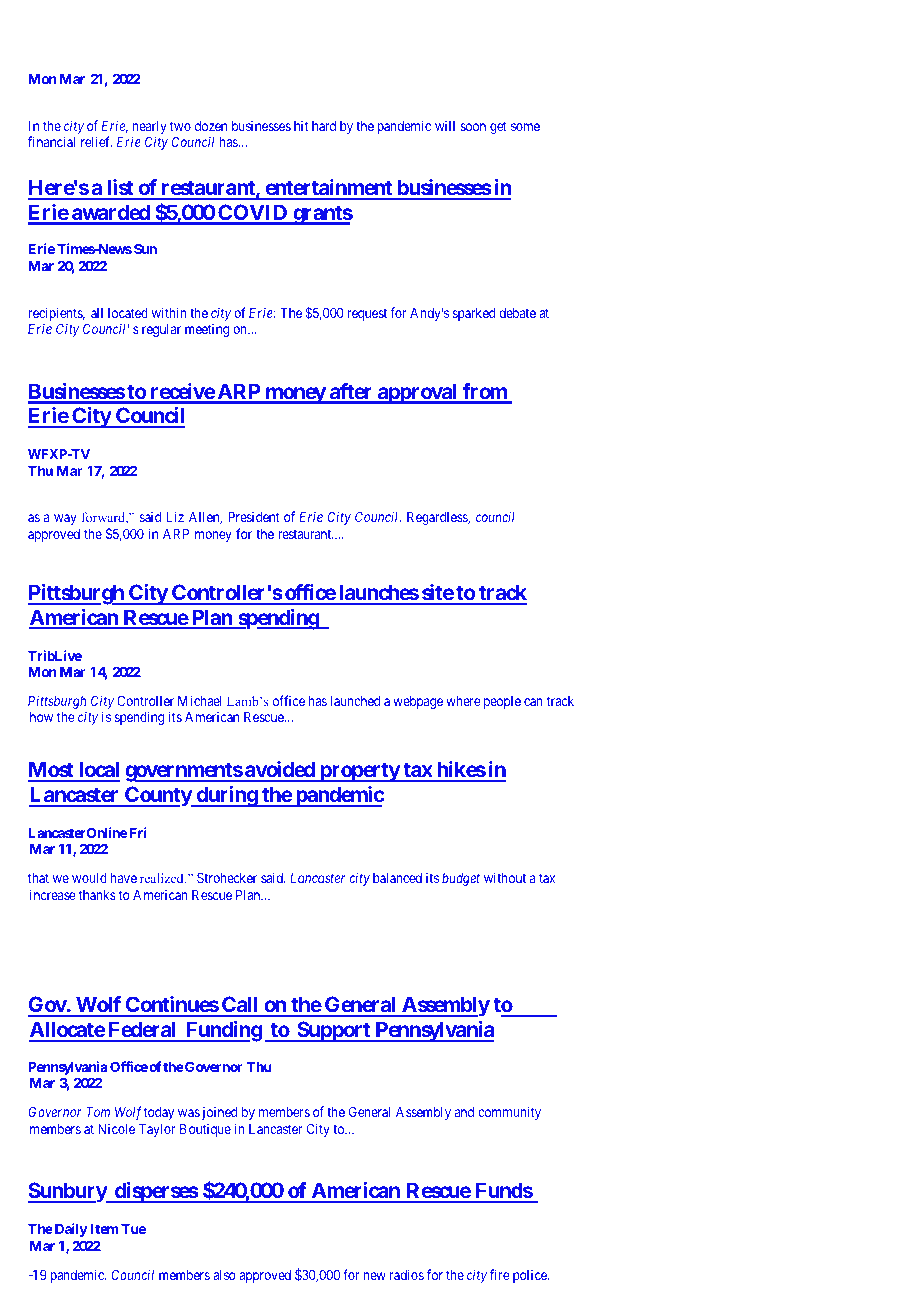  What do you see at coordinates (104, 1229) in the screenshot?
I see `Item` at bounding box center [104, 1229].
